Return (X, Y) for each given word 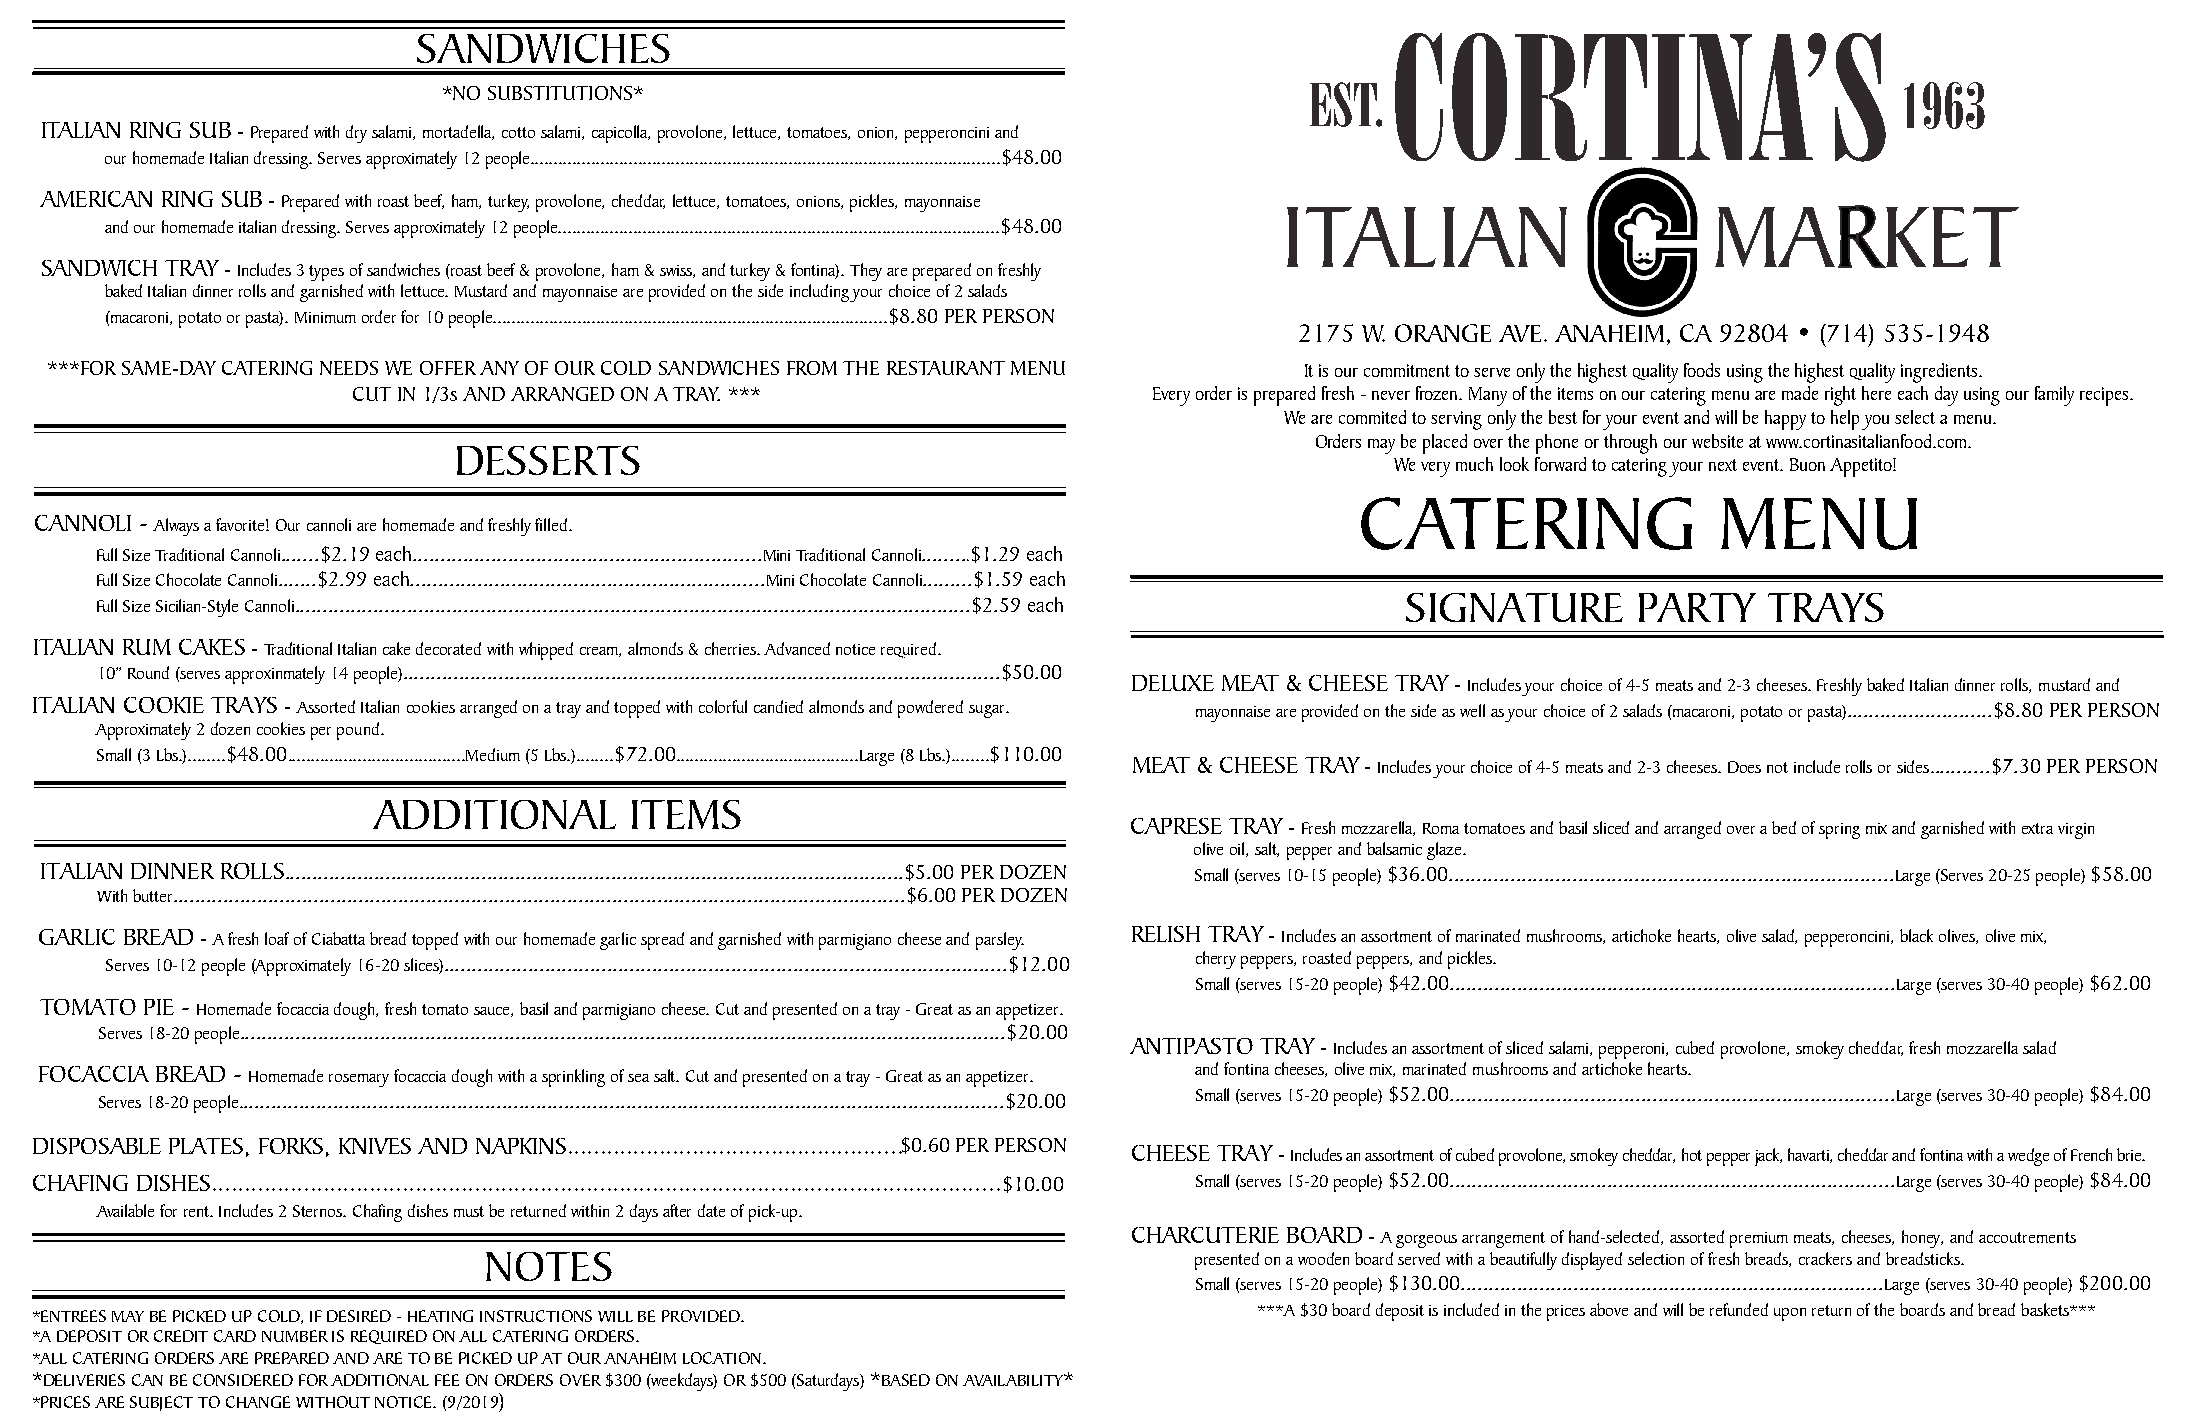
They (866, 272)
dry (356, 134)
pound (358, 731)
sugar (988, 711)
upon (1790, 1314)
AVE (1520, 333)
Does (1744, 767)
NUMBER (295, 1336)
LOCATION (722, 1358)
